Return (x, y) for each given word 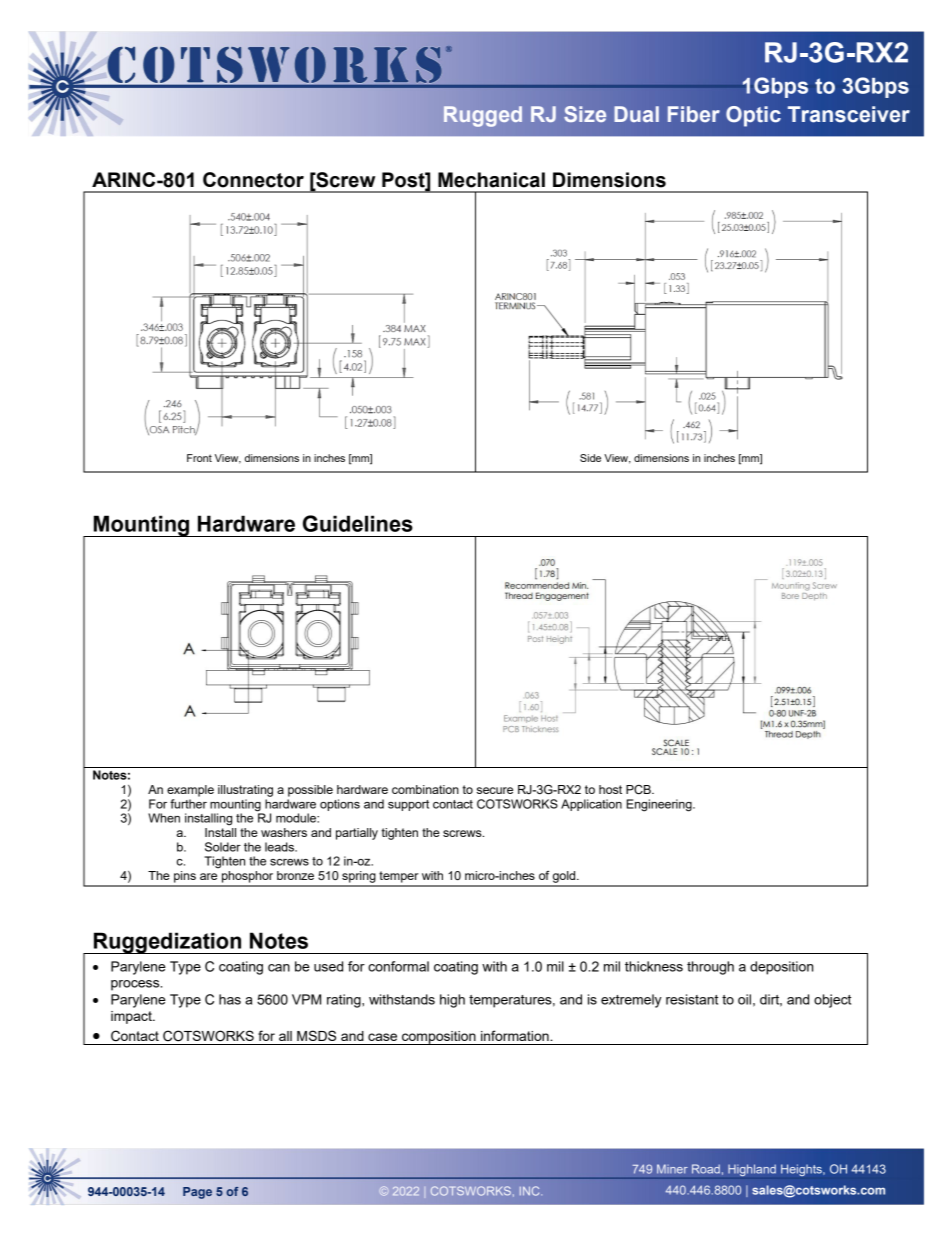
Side (590, 458)
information (516, 1035)
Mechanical (491, 180)
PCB (639, 789)
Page (197, 1193)
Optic (753, 116)
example (190, 791)
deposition (781, 968)
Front (199, 458)
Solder (223, 847)
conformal (398, 966)
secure (495, 790)
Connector (253, 180)
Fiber (694, 114)
